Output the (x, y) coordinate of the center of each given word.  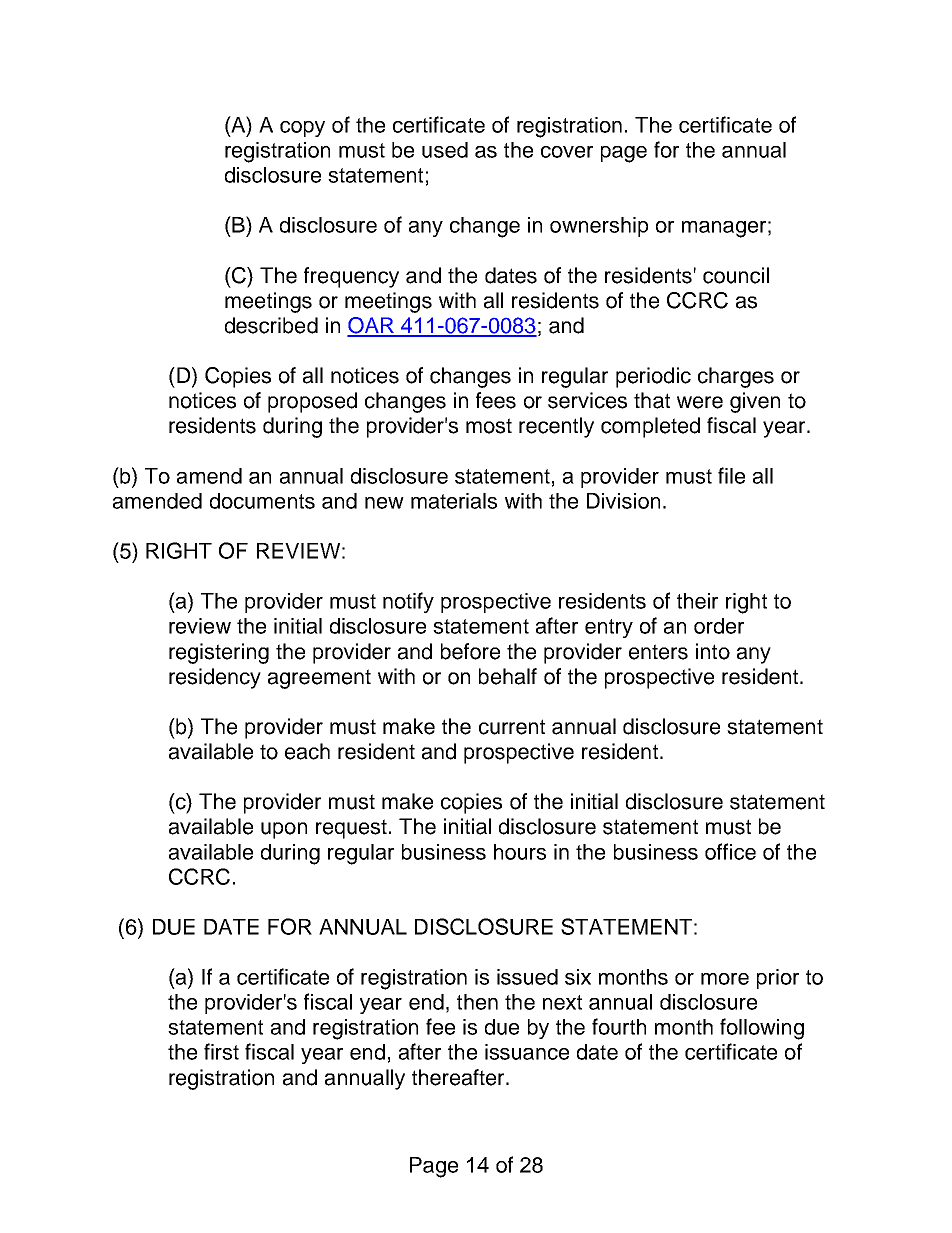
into (713, 651)
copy (302, 129)
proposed (312, 402)
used (445, 150)
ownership (599, 227)
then (477, 1002)
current (512, 727)
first (221, 1051)
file (731, 475)
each (307, 751)
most (489, 426)
